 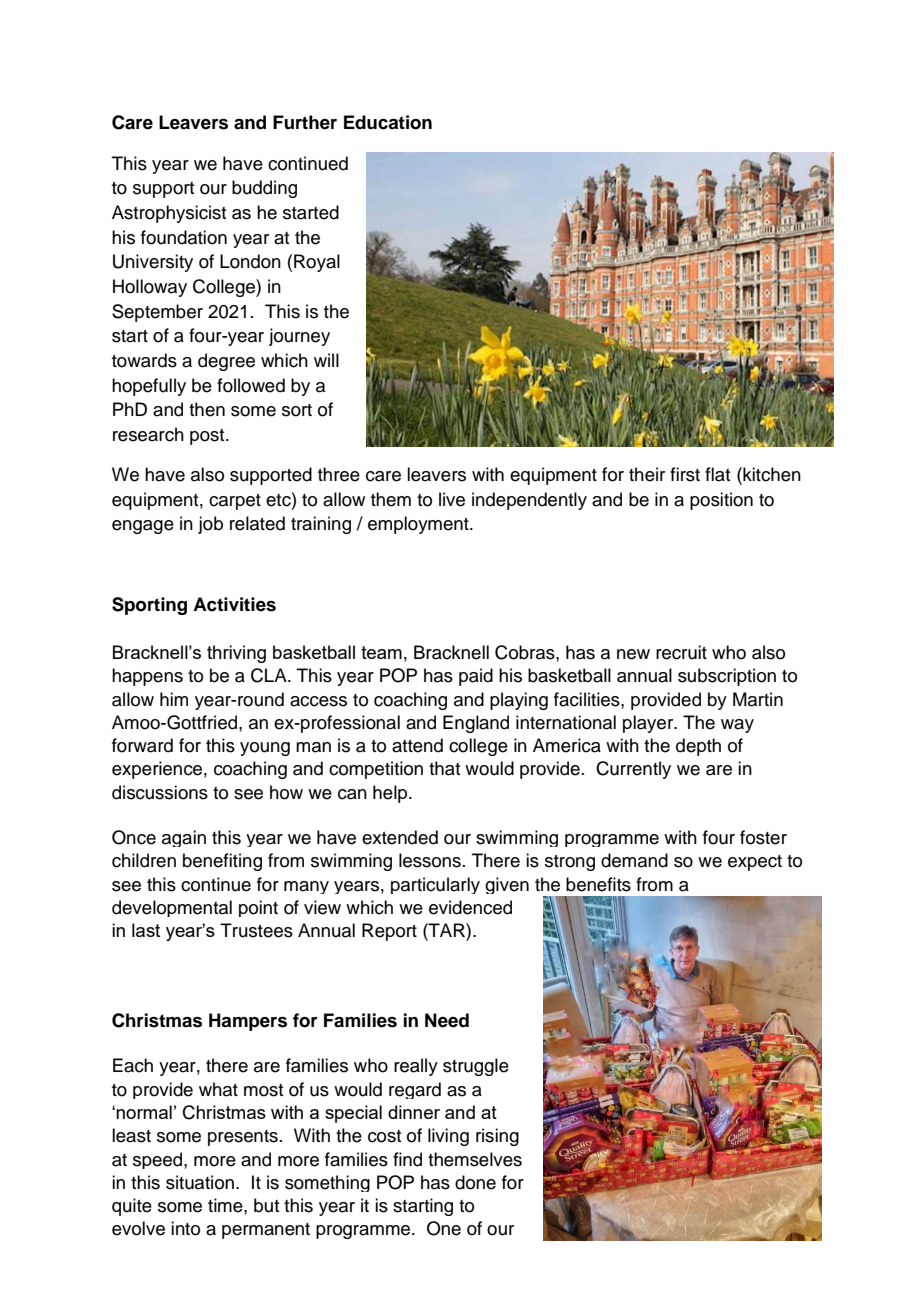 What do you see at coordinates (685, 474) in the screenshot?
I see `first` at bounding box center [685, 474].
